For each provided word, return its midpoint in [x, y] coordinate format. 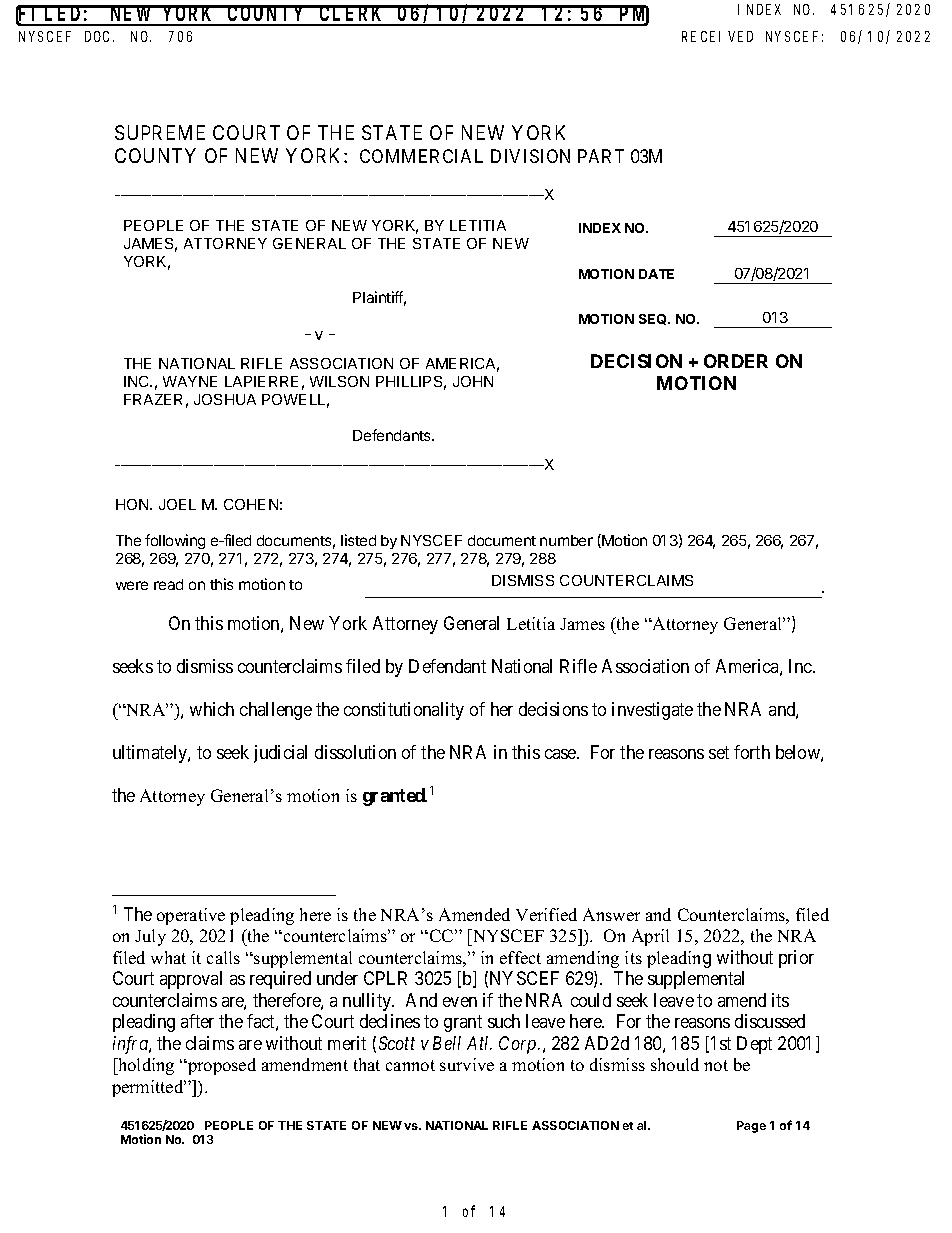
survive [467, 1064]
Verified [546, 914]
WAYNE [190, 381]
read [168, 584]
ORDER [736, 361]
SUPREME [160, 132]
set [719, 752]
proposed [221, 1066]
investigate [652, 711]
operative [191, 916]
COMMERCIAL [421, 156]
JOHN [473, 381]
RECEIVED [717, 36]
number [566, 540]
